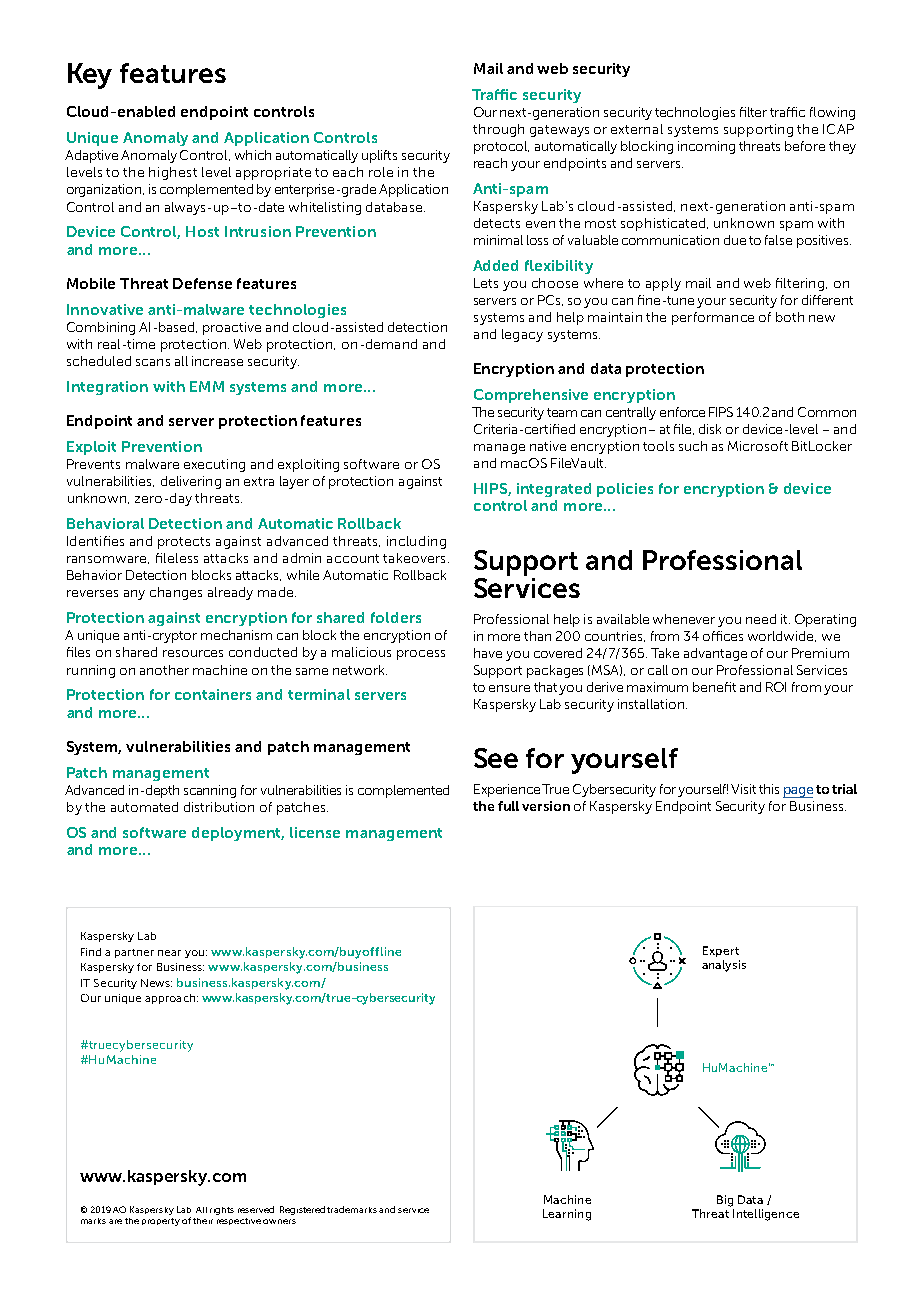 The width and height of the image is (924, 1308). What do you see at coordinates (173, 173) in the image?
I see `highest` at bounding box center [173, 173].
